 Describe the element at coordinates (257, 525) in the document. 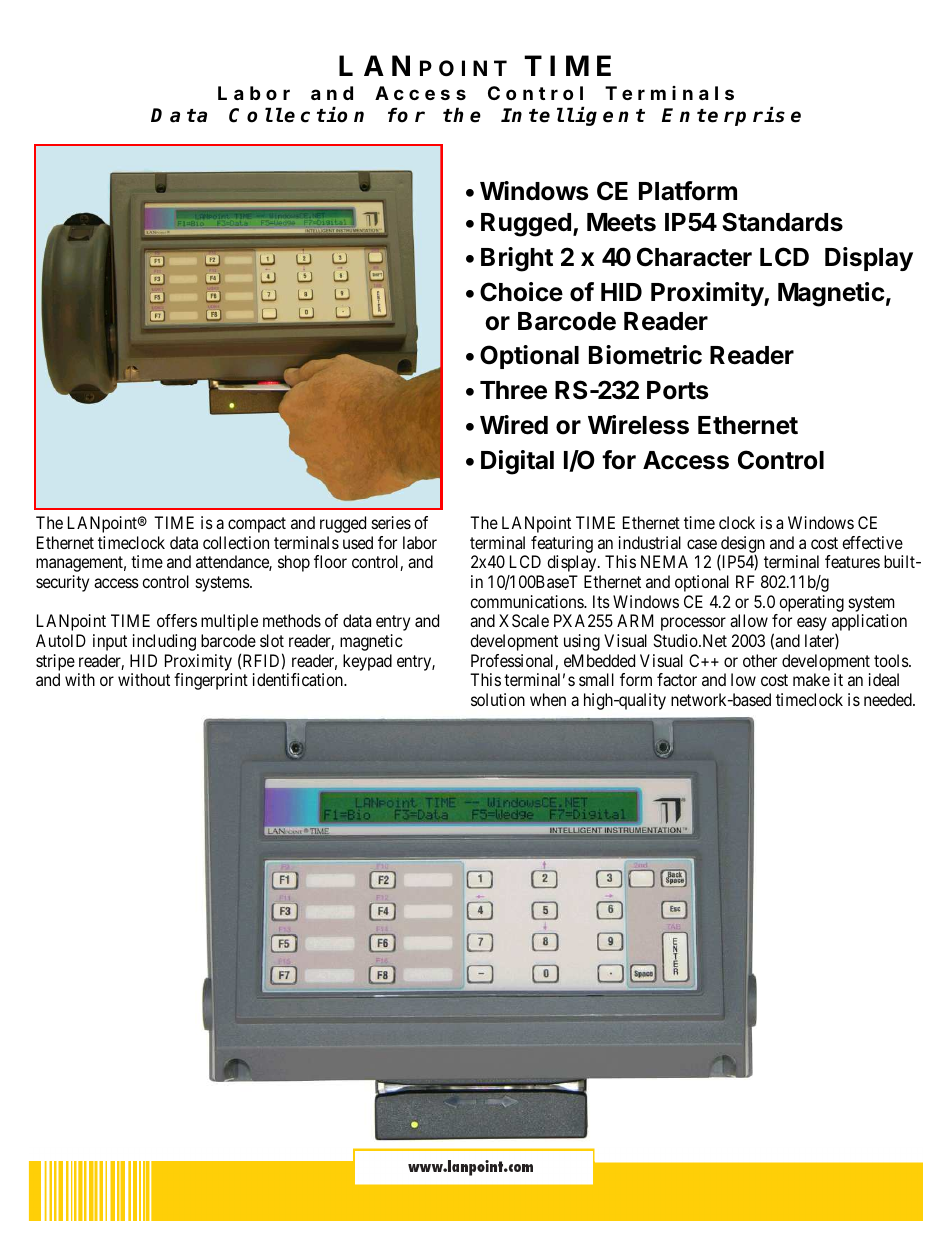

I see `compact` at that location.
